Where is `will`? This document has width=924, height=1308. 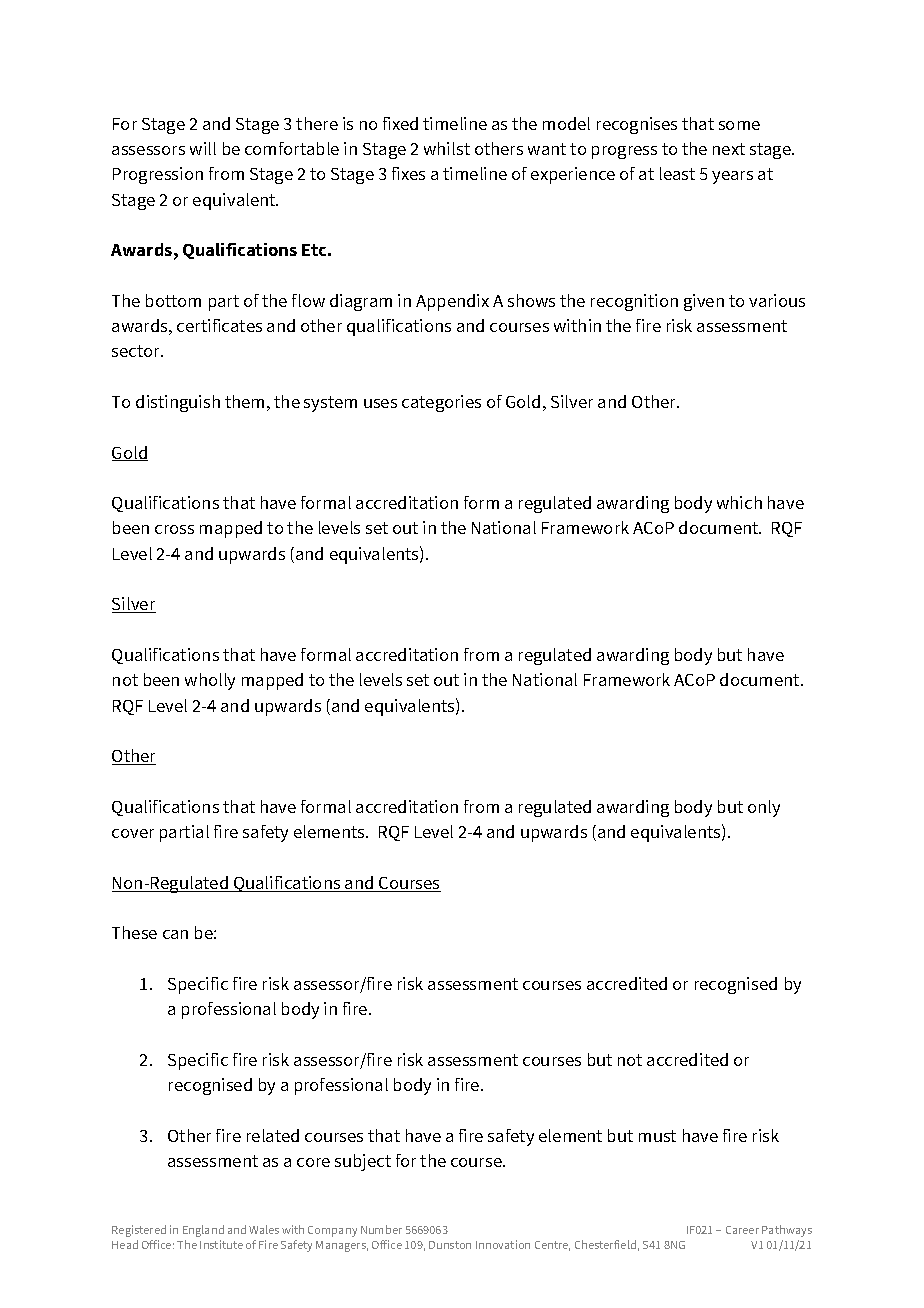 will is located at coordinates (203, 148).
